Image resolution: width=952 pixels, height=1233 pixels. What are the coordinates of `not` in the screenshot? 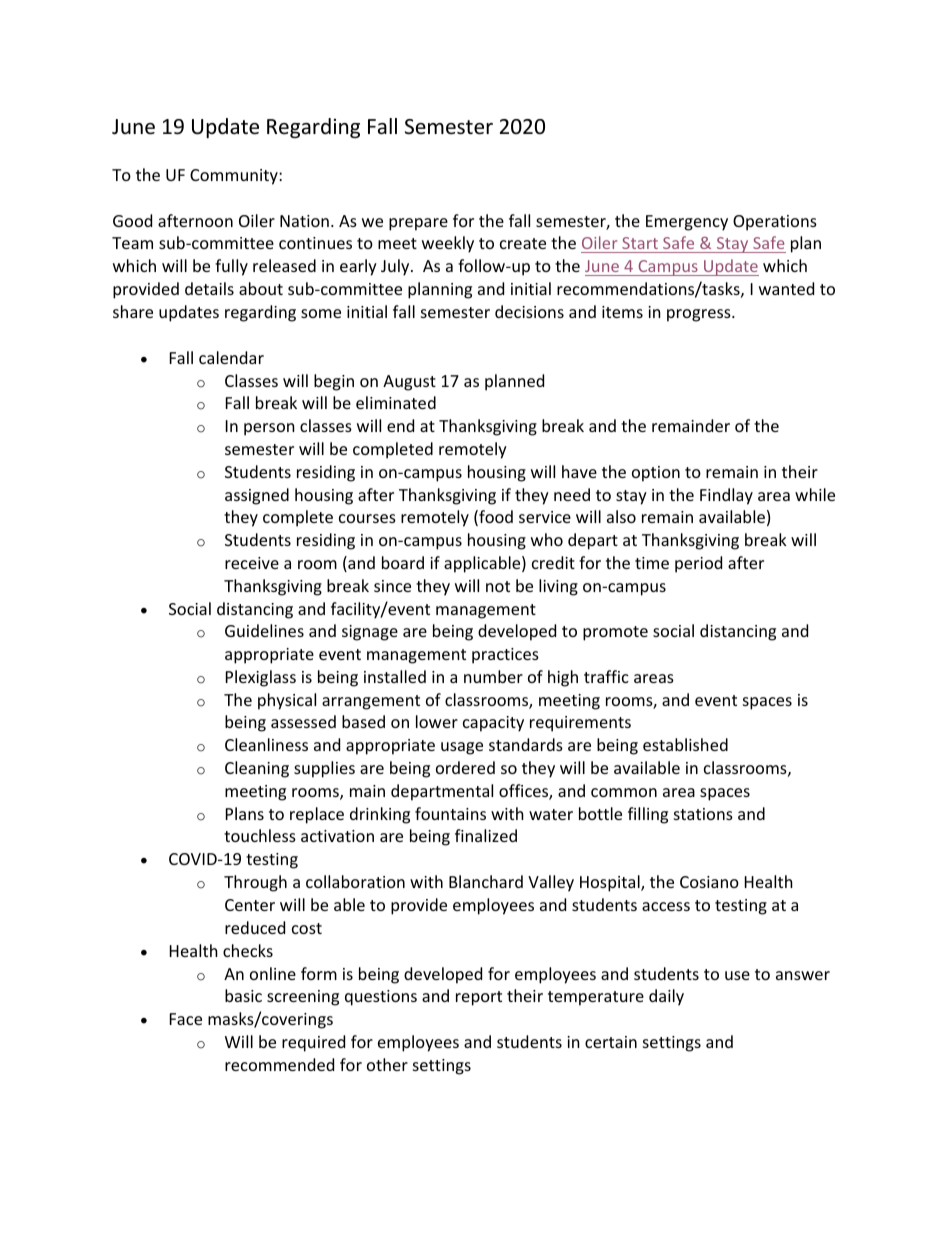 It's located at (498, 586).
